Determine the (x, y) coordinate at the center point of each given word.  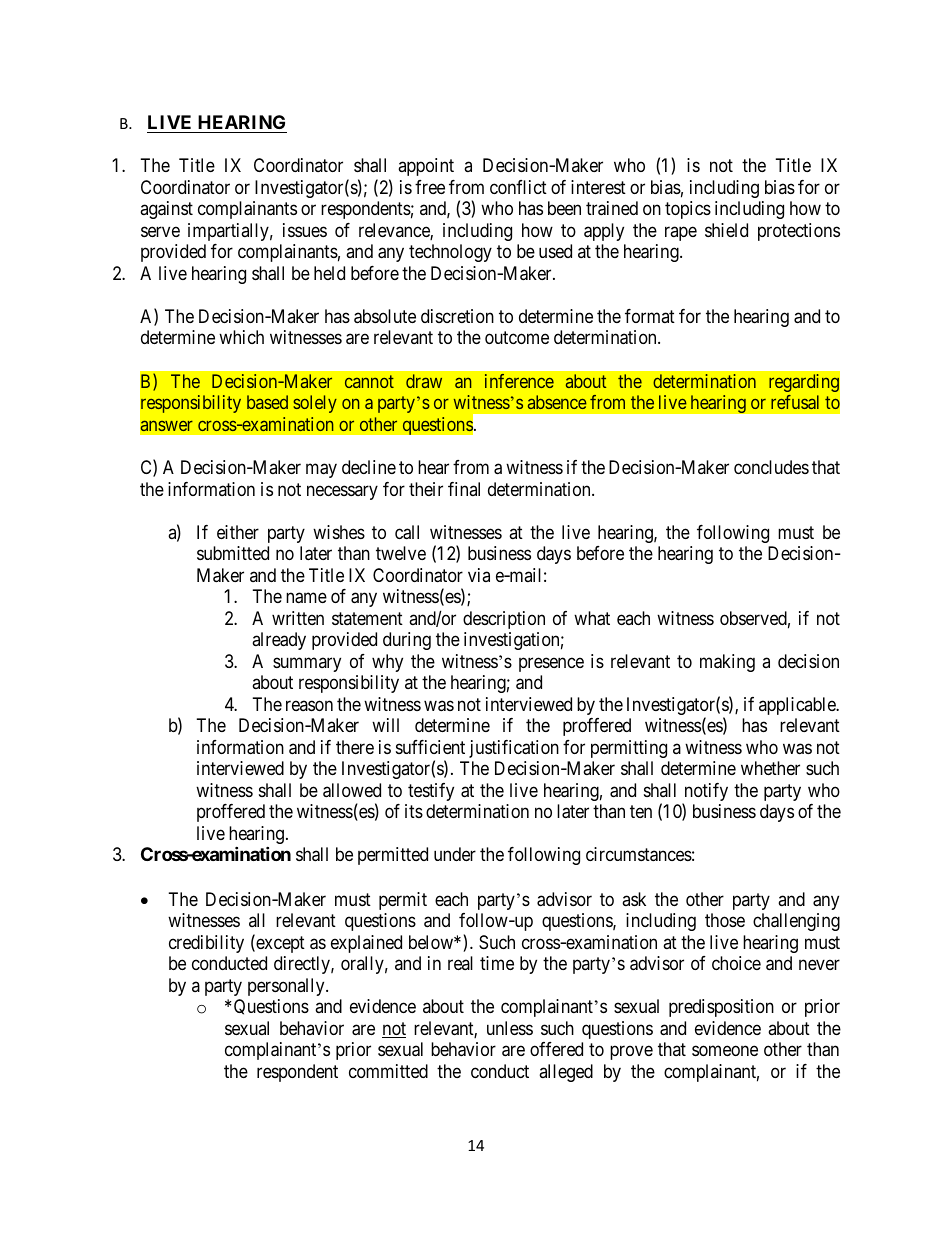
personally (287, 987)
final (464, 489)
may (321, 471)
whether (770, 768)
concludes (771, 467)
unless (510, 1028)
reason (309, 705)
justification (514, 749)
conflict (518, 187)
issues (305, 230)
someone (725, 1051)
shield (726, 230)
